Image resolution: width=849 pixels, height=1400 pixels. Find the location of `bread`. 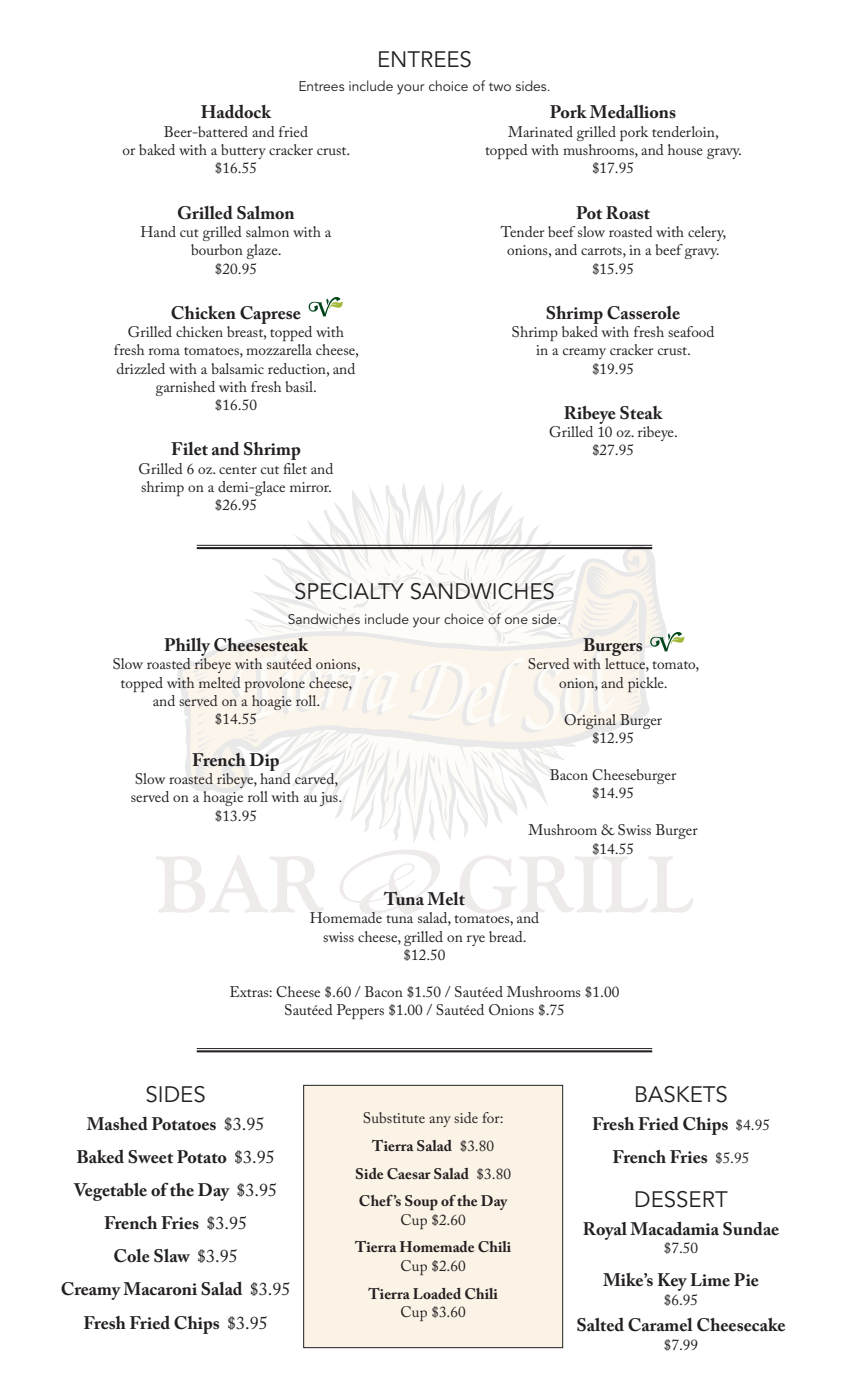

bread is located at coordinates (507, 936).
